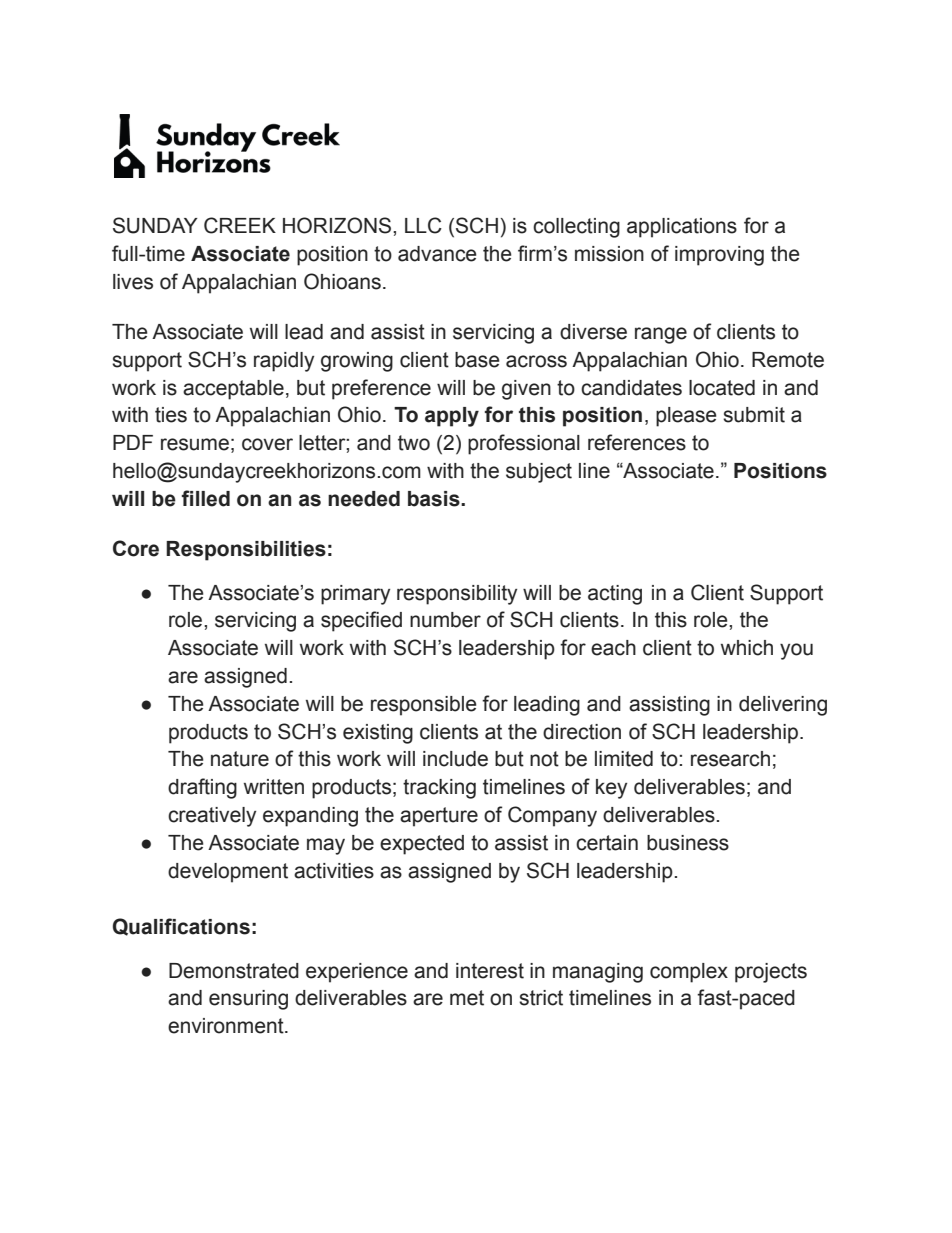  I want to click on include, so click(455, 759).
